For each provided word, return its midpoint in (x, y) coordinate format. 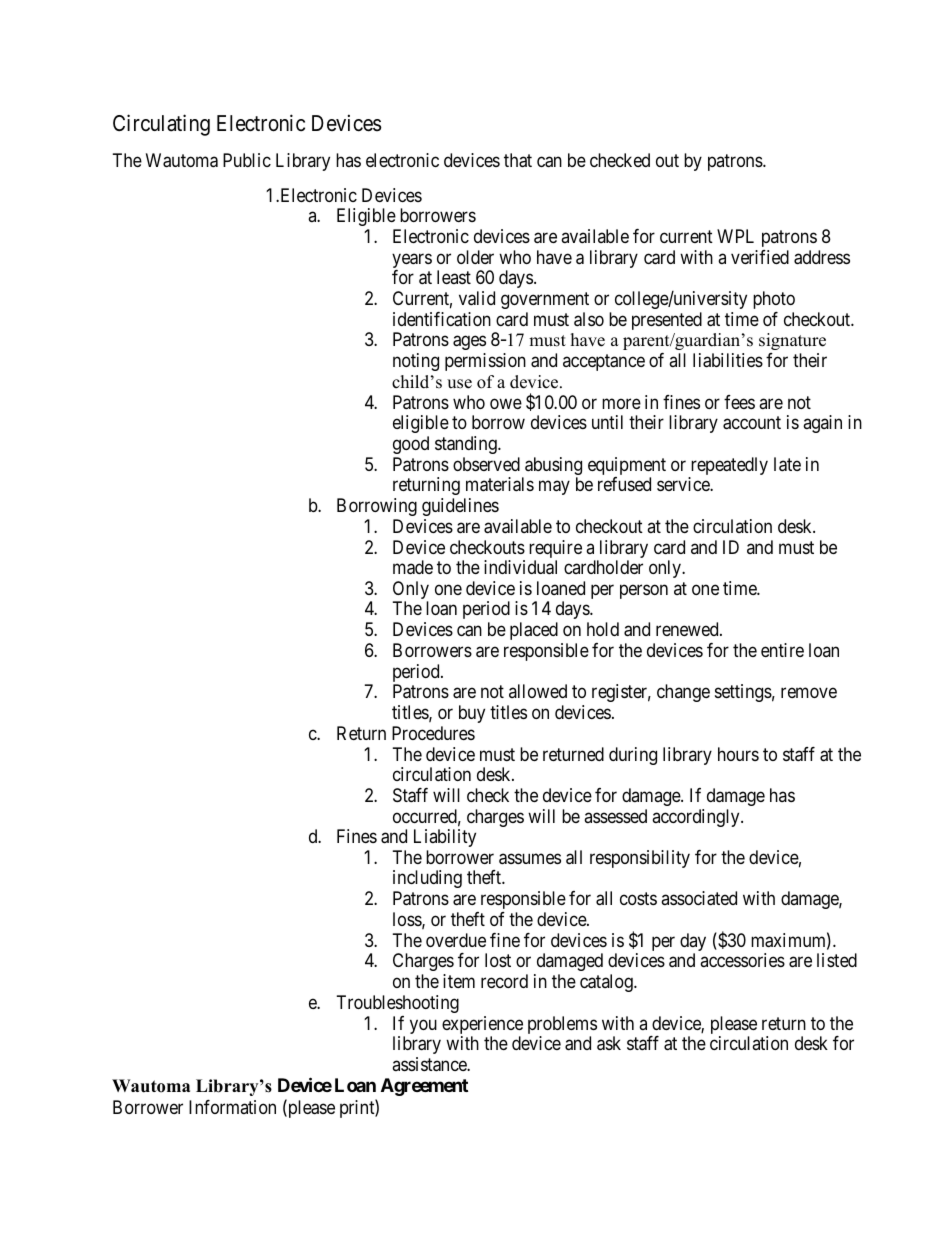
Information (232, 1107)
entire (782, 650)
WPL (735, 236)
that (518, 160)
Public (247, 160)
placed (534, 631)
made (413, 567)
